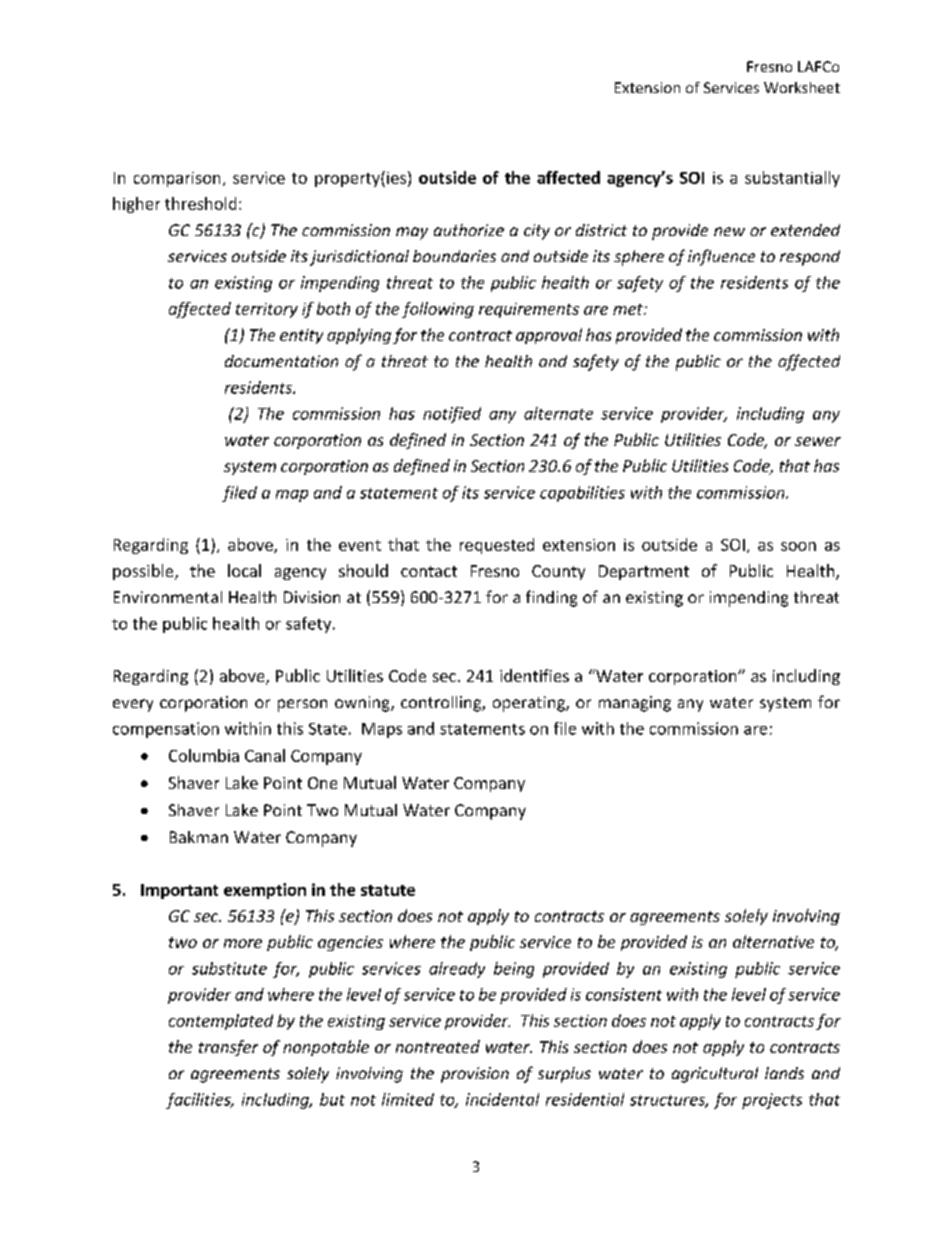  I want to click on comparison, so click(177, 179).
